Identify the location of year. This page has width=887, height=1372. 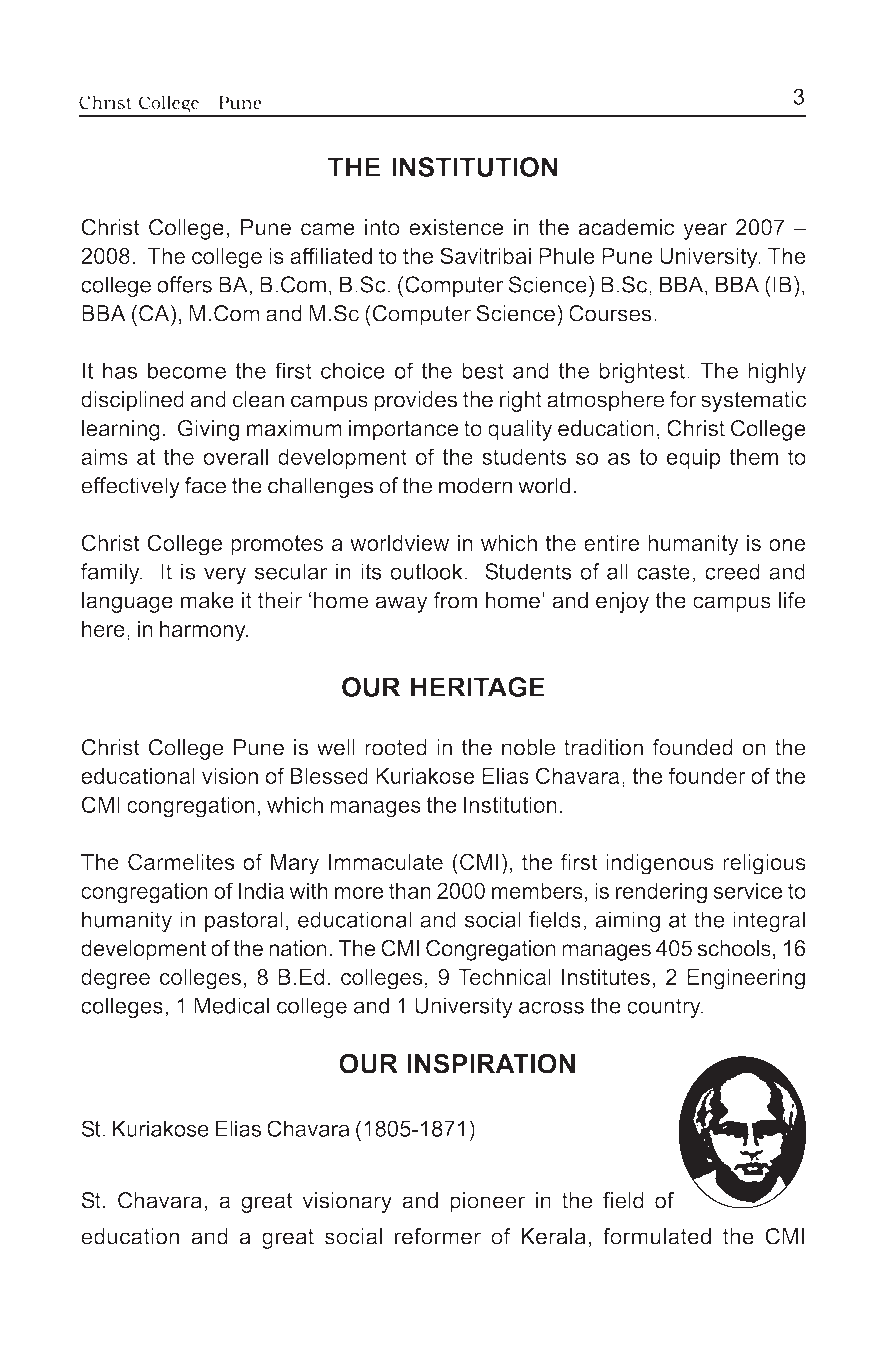
(705, 231).
